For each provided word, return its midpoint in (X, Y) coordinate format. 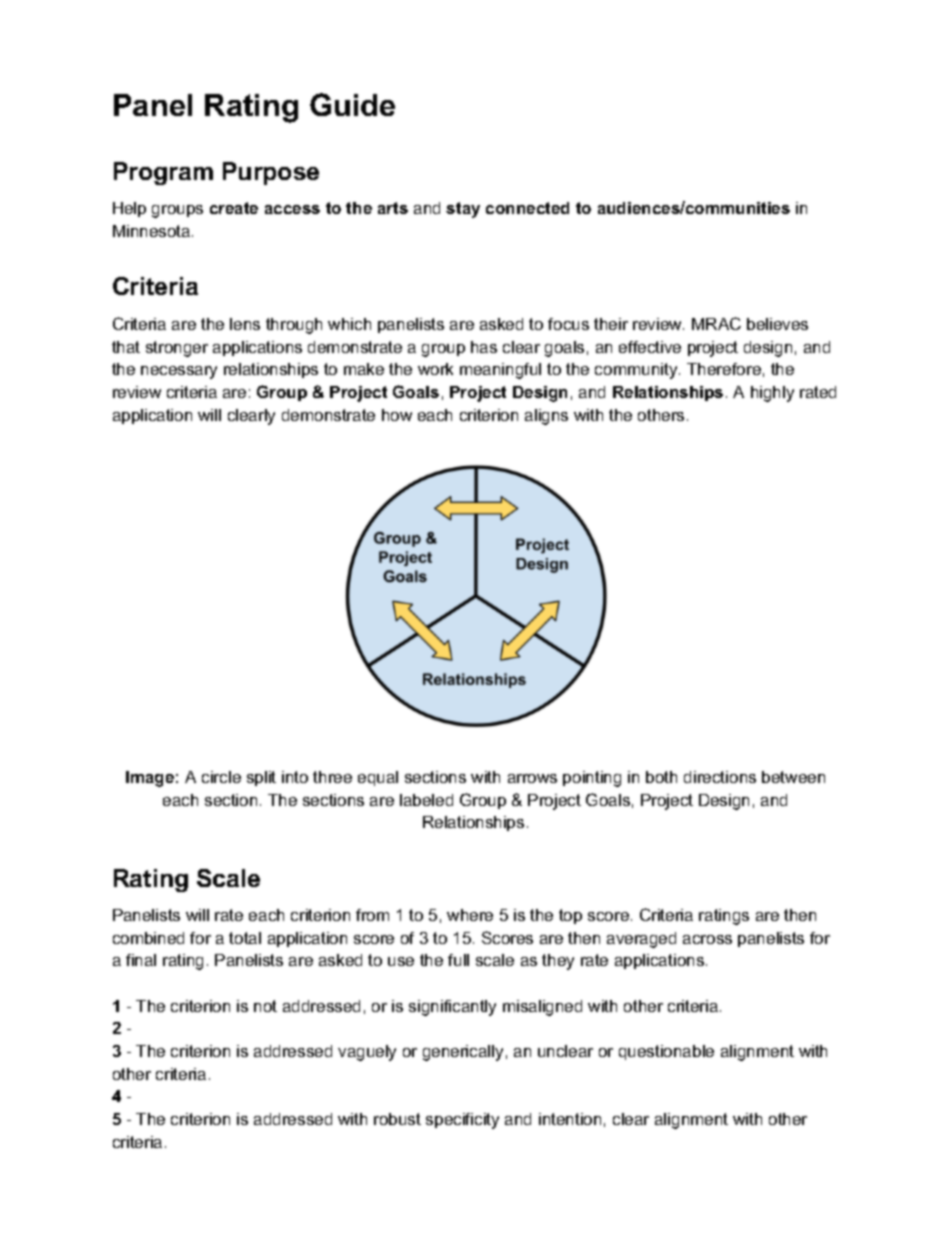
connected (527, 208)
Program (163, 173)
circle (221, 777)
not (265, 1006)
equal (378, 778)
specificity (462, 1121)
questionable (666, 1052)
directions (720, 777)
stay (463, 210)
